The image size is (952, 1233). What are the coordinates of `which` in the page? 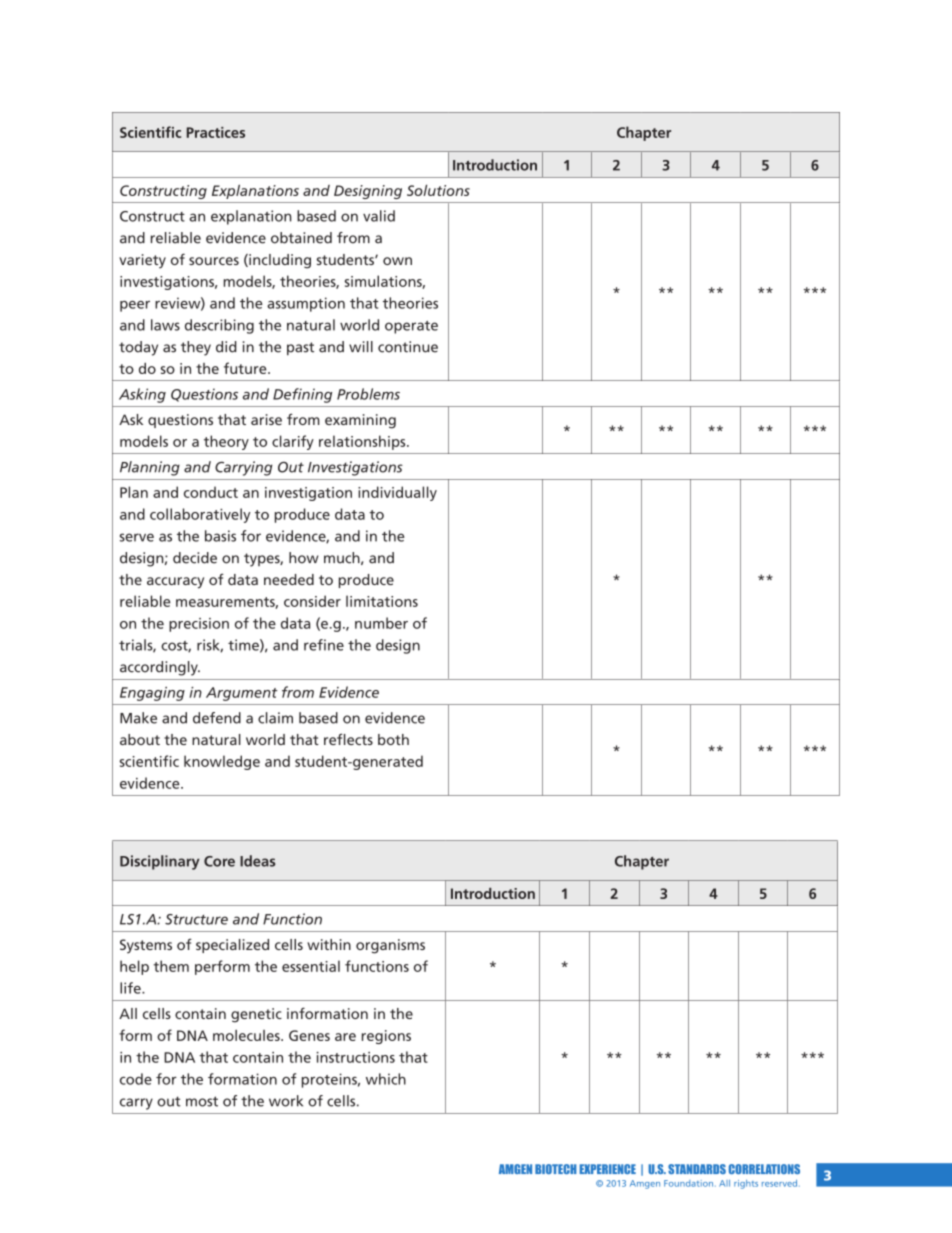 It's located at (386, 1079).
